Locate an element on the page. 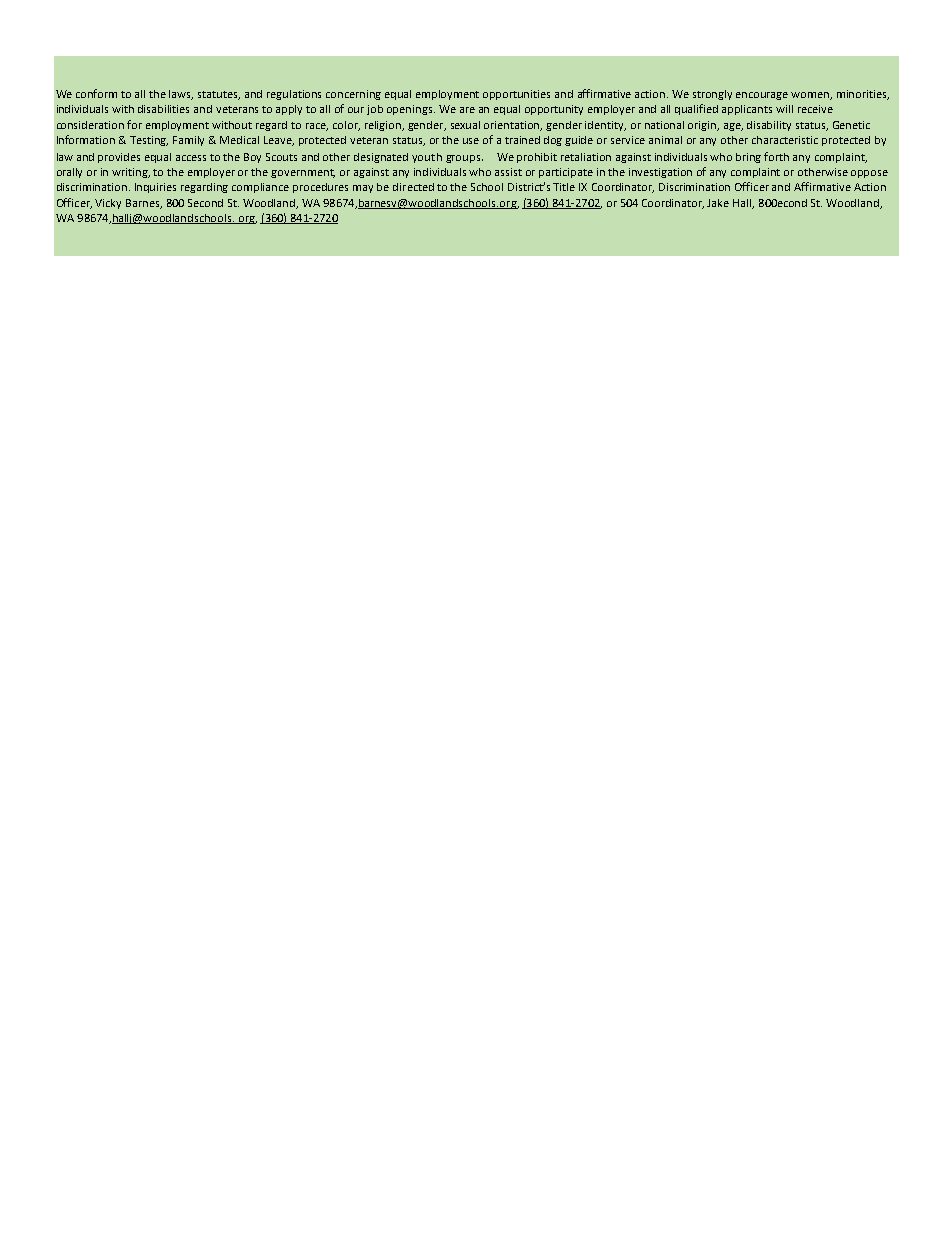 This image has height=1233, width=952. may is located at coordinates (363, 189).
